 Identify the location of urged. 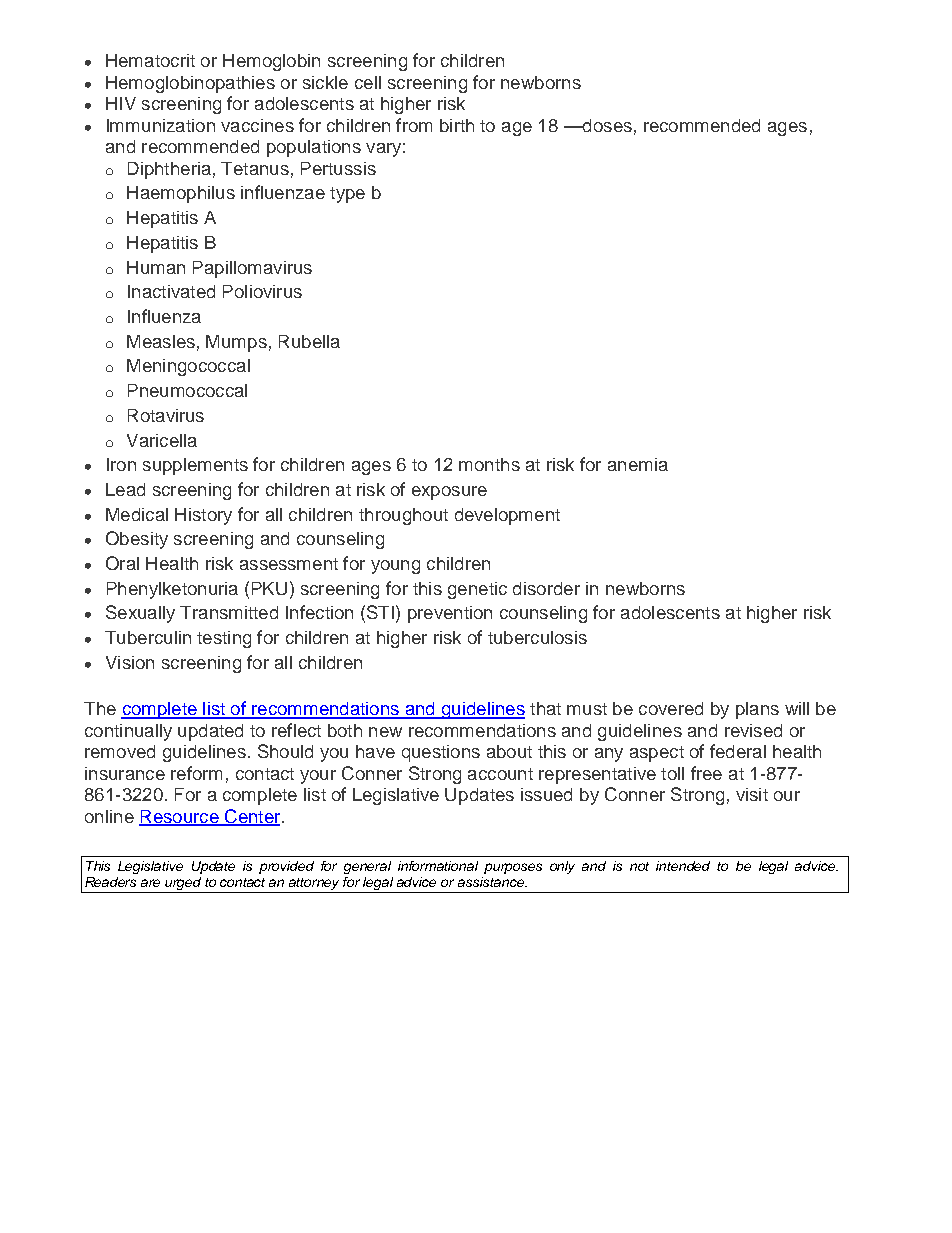
(184, 885).
